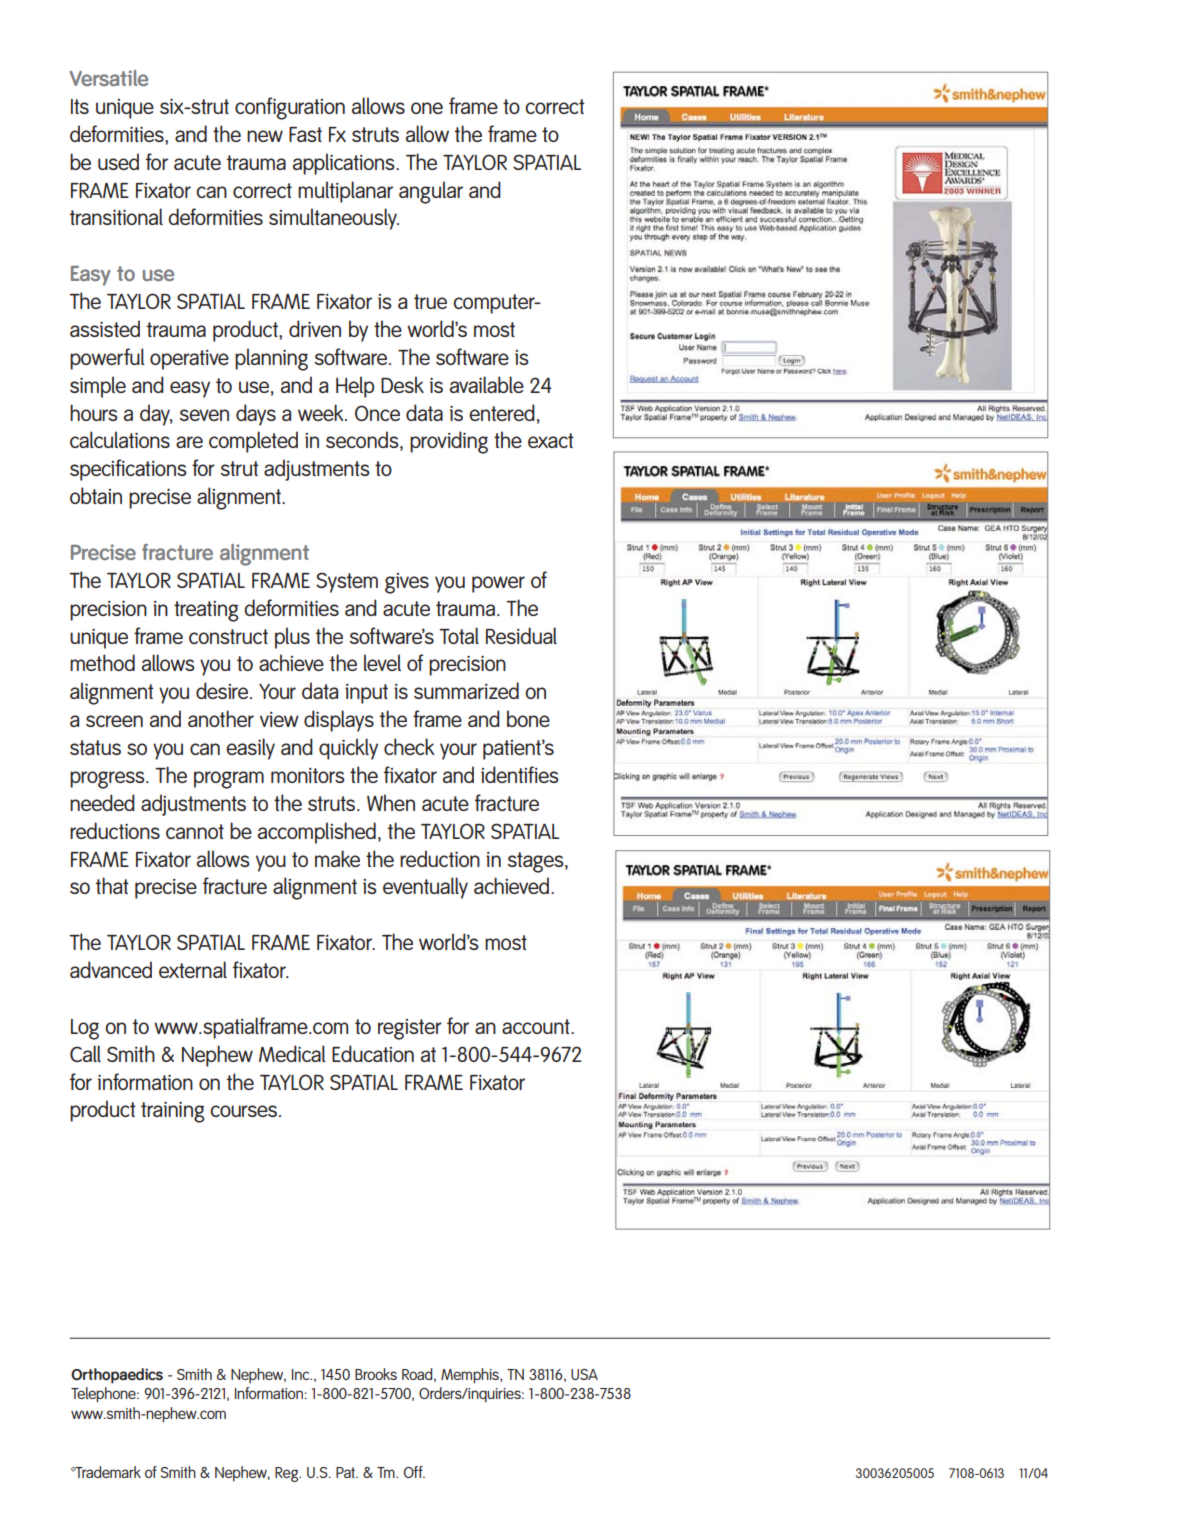 Image resolution: width=1185 pixels, height=1533 pixels. Describe the element at coordinates (520, 774) in the screenshot. I see `identifies` at that location.
